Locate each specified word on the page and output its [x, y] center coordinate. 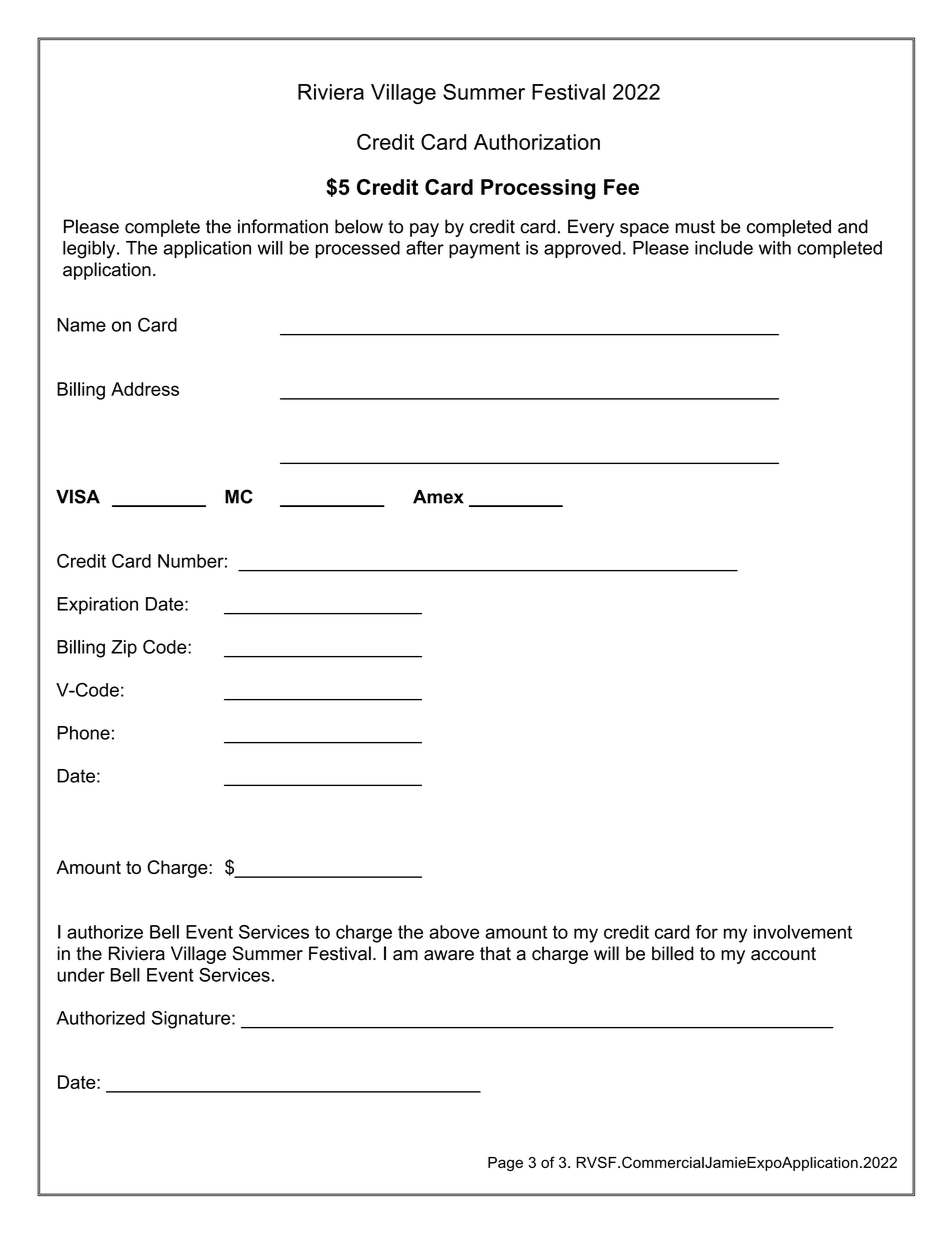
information [283, 226]
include [724, 248]
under [81, 975]
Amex [438, 497]
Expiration [97, 606]
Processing [538, 189]
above [454, 932]
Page [505, 1164]
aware [449, 955]
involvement [803, 932]
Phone [83, 733]
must [695, 227]
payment [484, 250]
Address [145, 389]
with [775, 248]
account [783, 954]
